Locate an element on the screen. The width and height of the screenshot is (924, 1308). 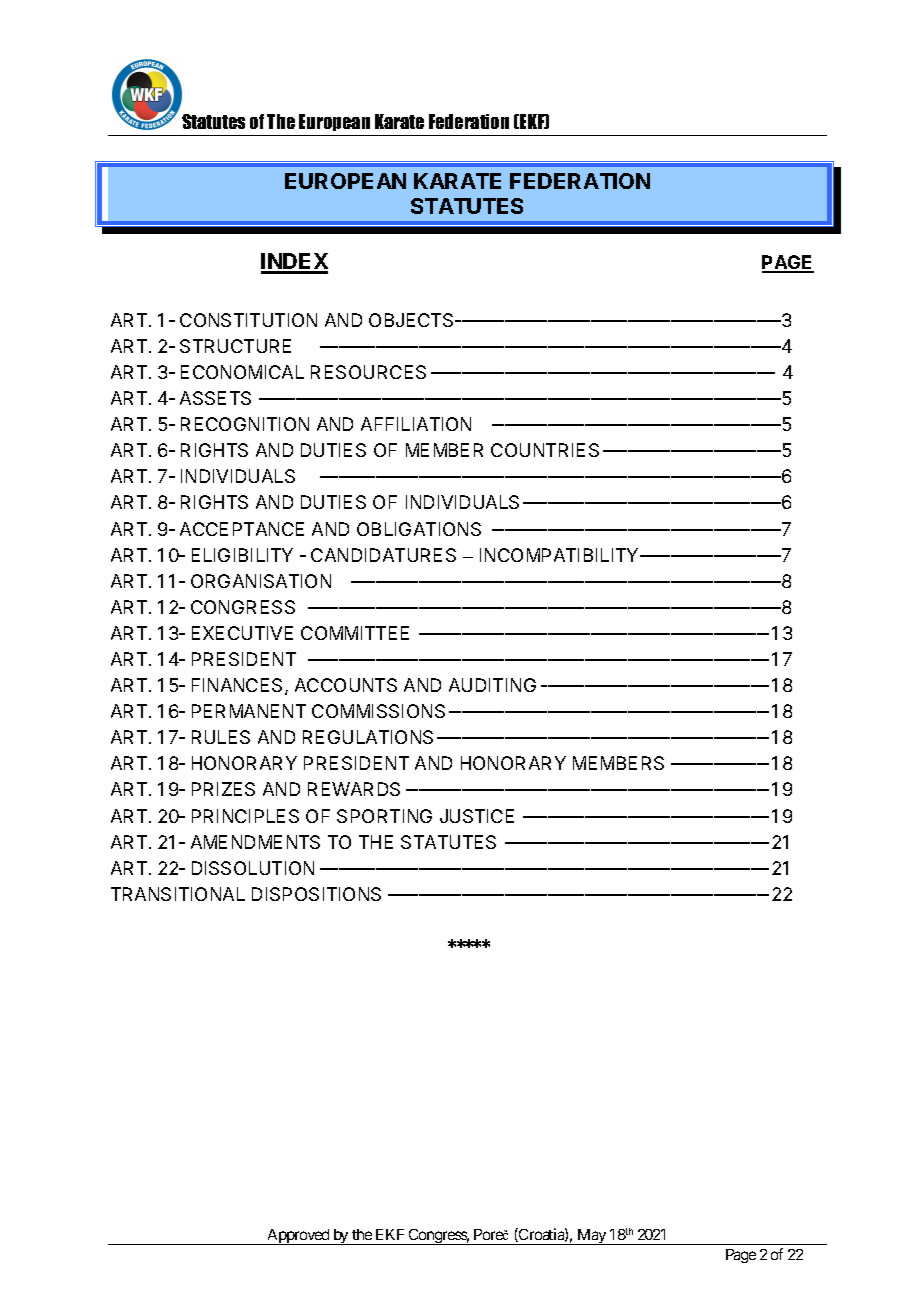
SPORTING is located at coordinates (384, 816).
